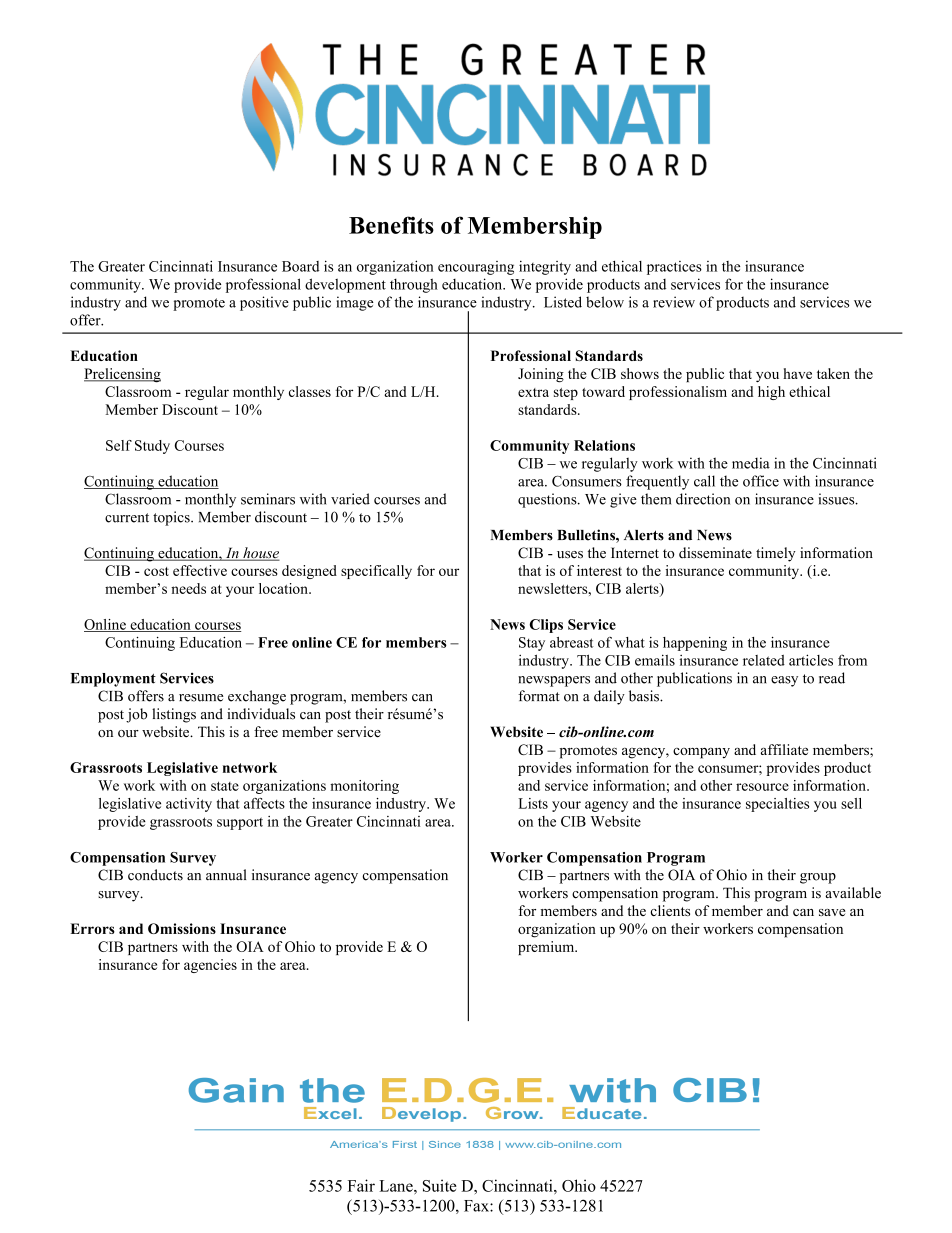 This screenshot has height=1233, width=952. Describe the element at coordinates (674, 268) in the screenshot. I see `practices` at that location.
